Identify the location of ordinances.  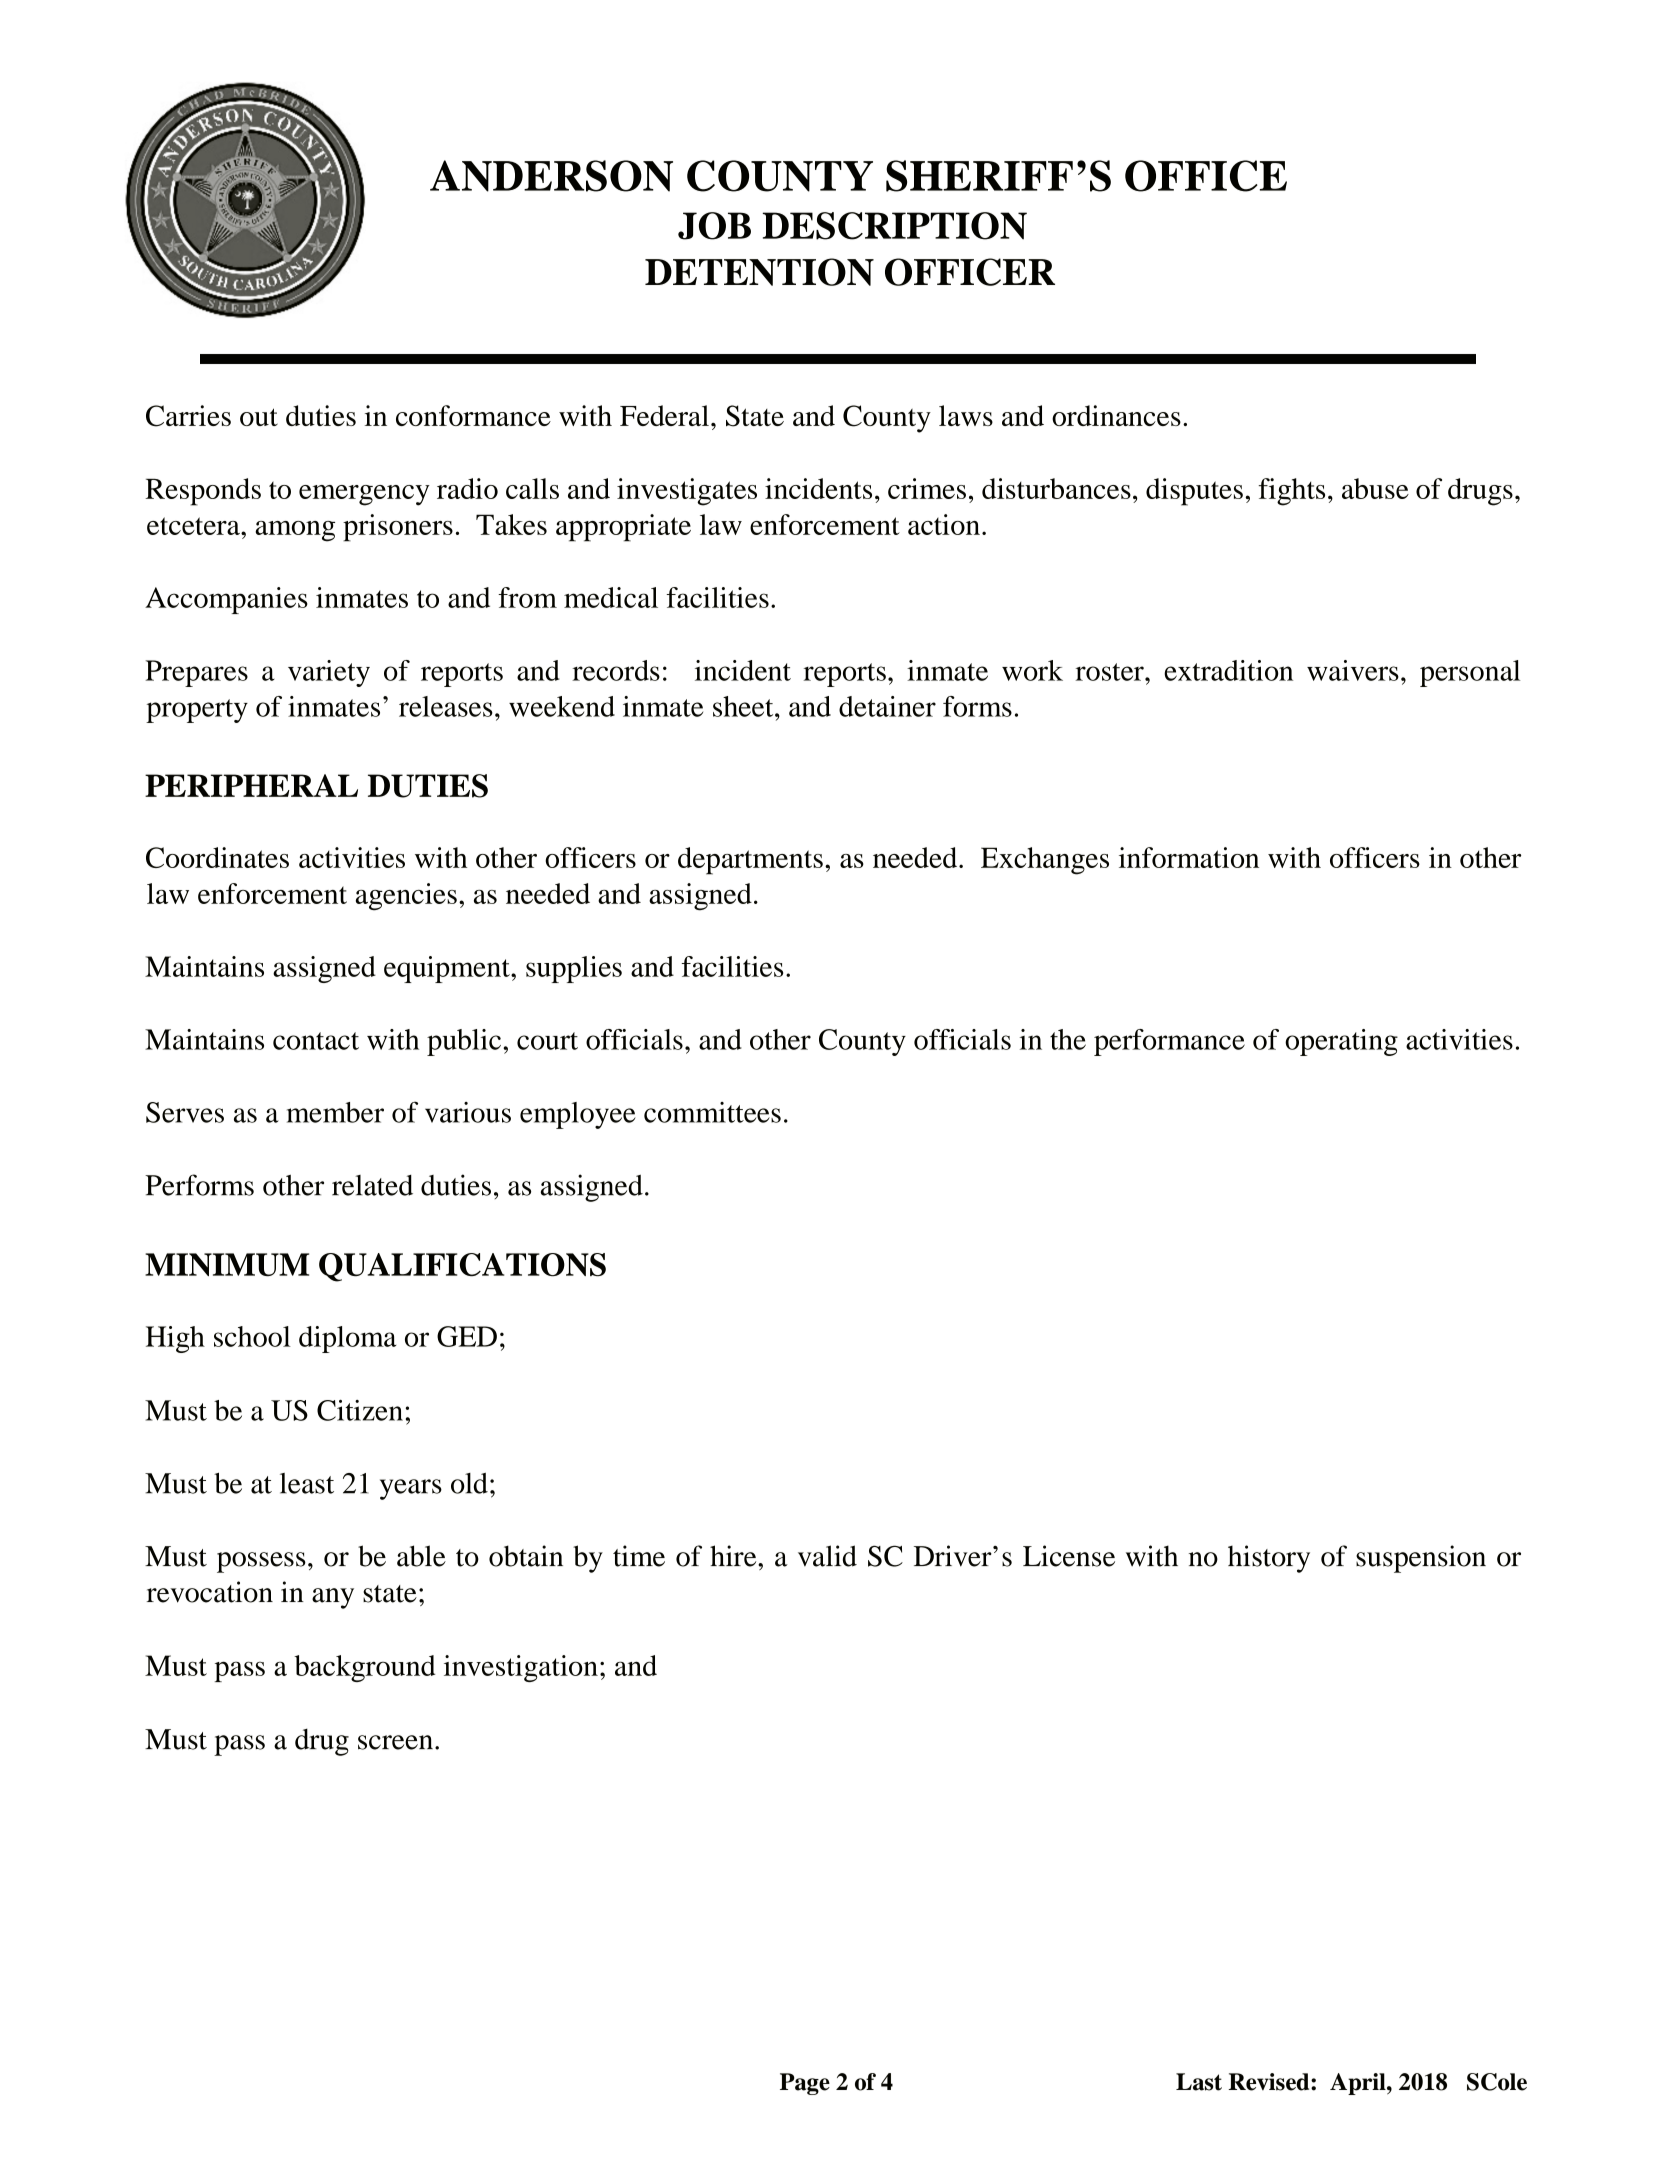
(1116, 415).
